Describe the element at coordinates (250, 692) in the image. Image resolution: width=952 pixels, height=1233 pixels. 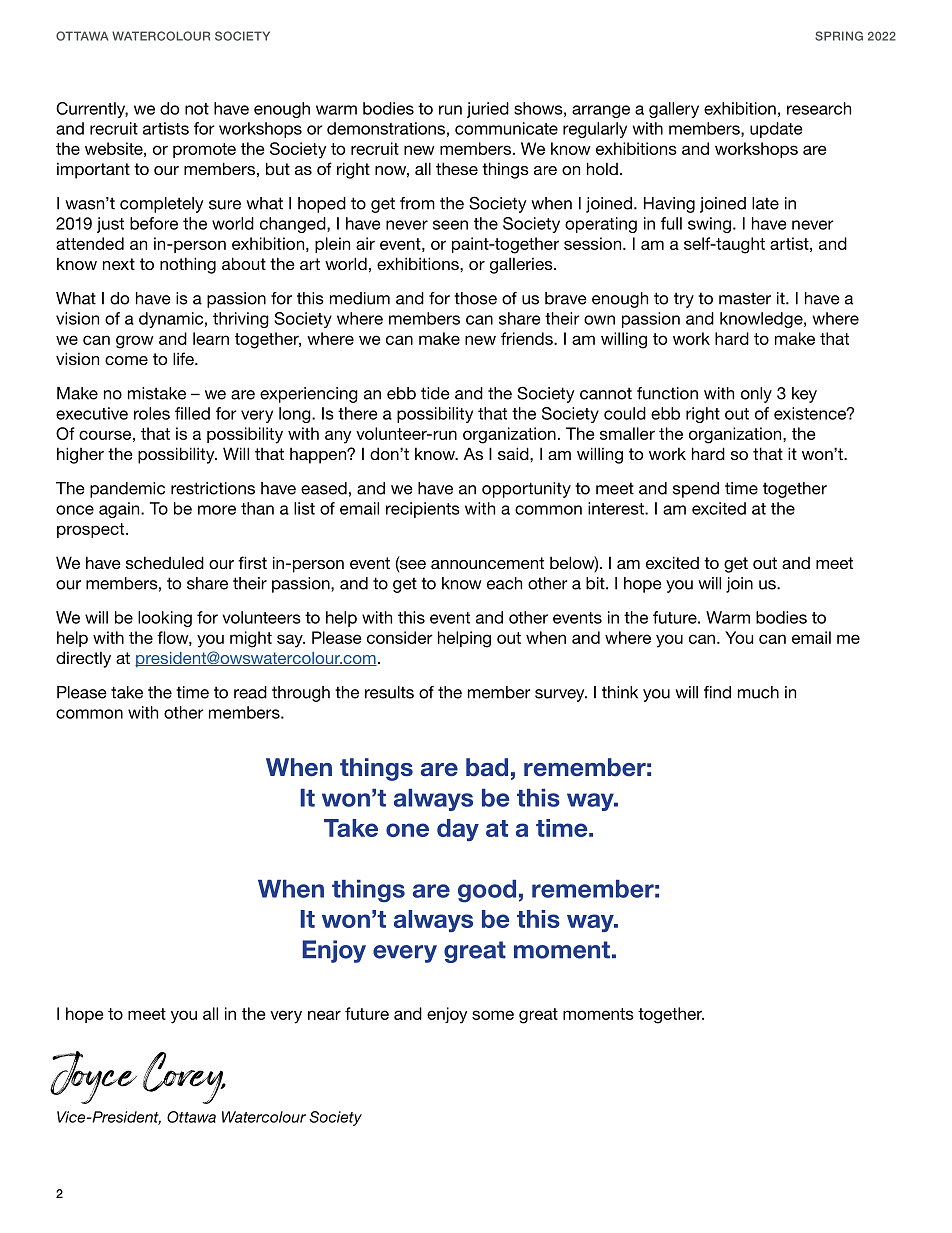
I see `read` at that location.
